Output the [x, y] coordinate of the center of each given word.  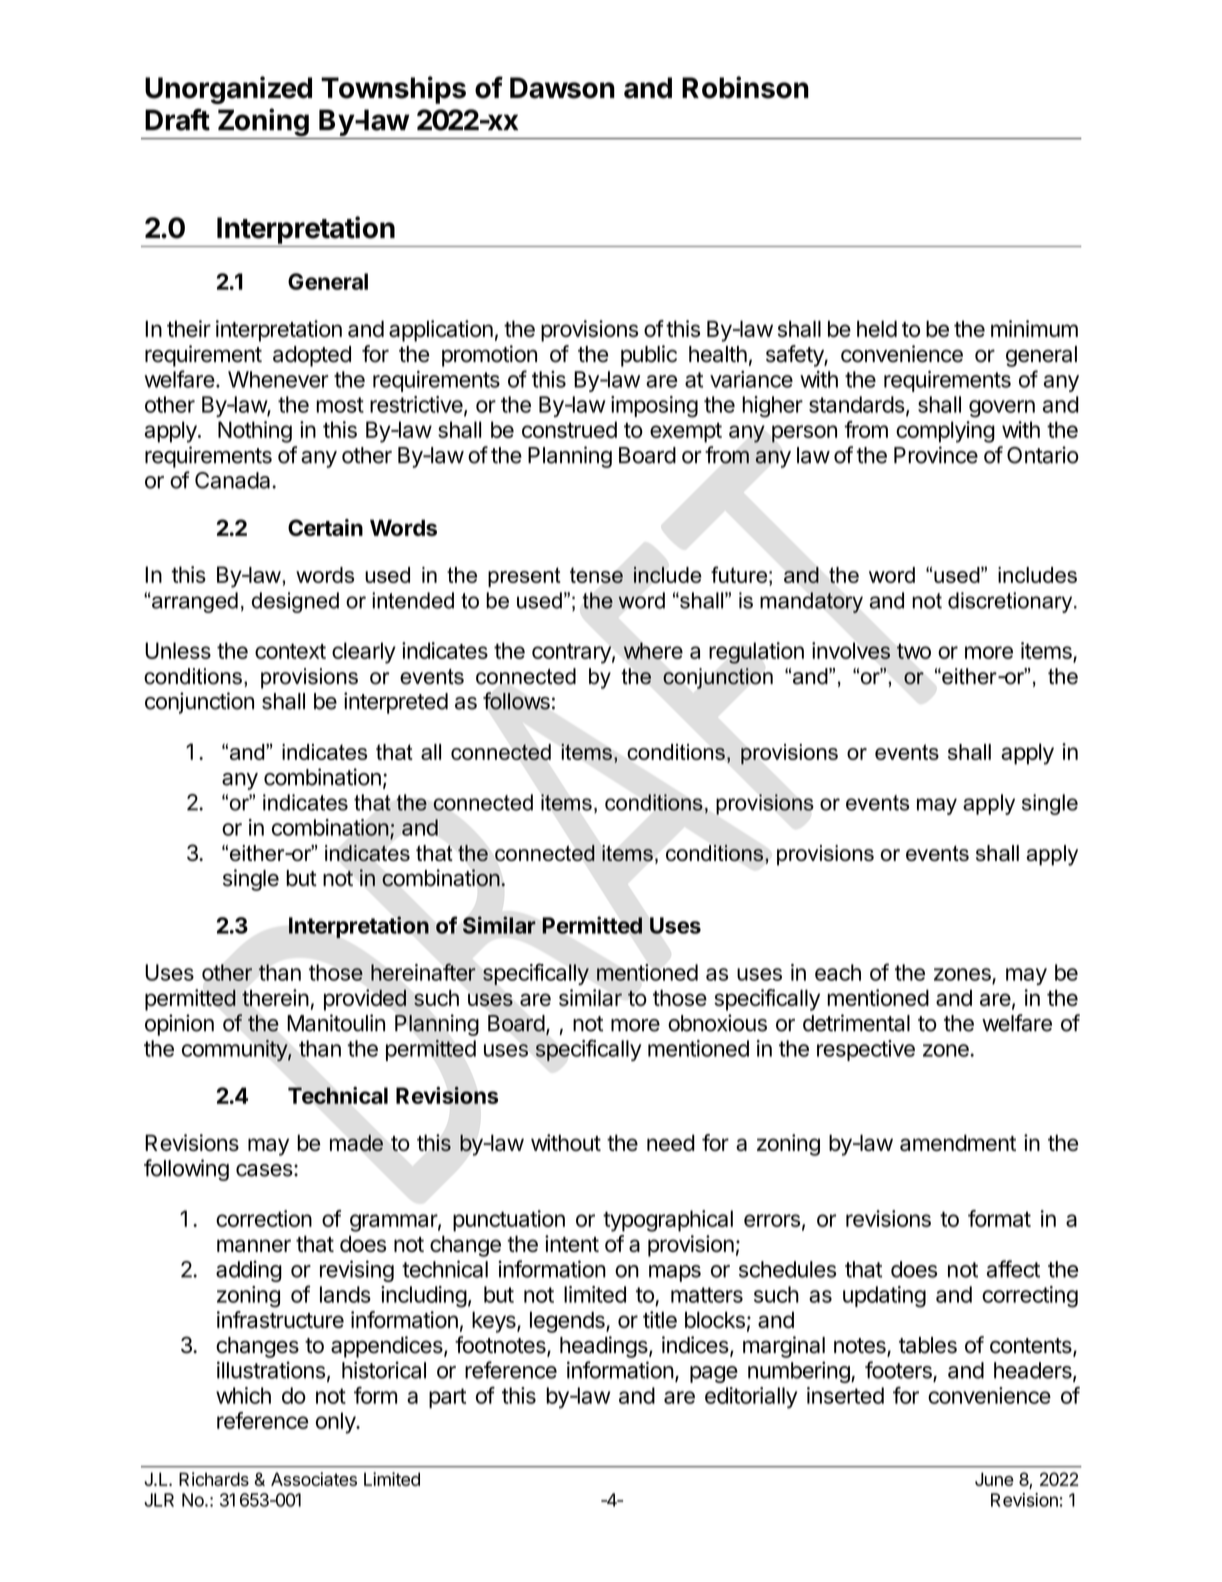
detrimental [856, 1023]
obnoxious [717, 1023]
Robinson [745, 87]
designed [295, 602]
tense [596, 575]
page [714, 1374]
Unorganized [228, 90]
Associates [314, 1479]
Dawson [562, 88]
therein [275, 997]
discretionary [1011, 602]
